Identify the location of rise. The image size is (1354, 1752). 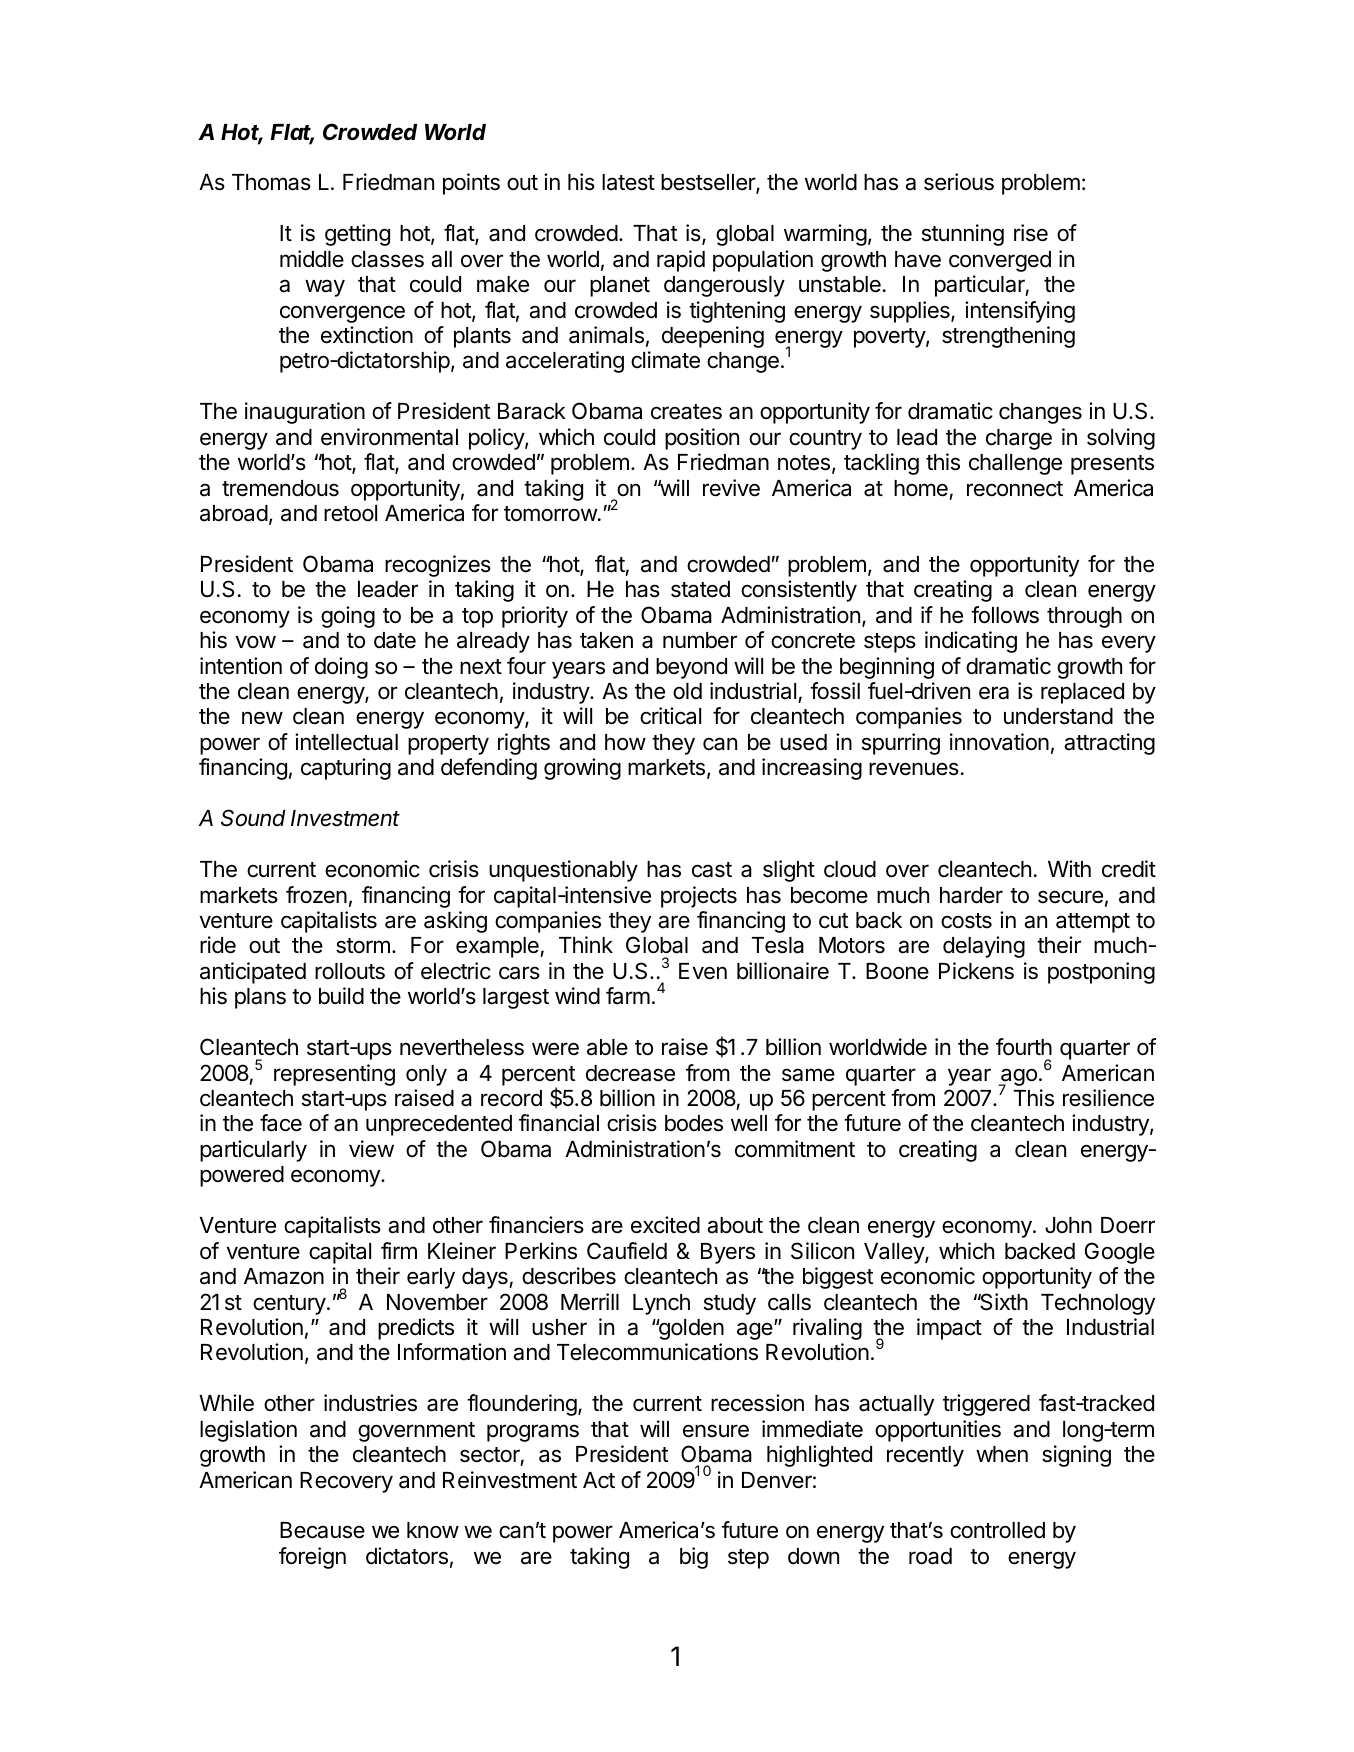
(1031, 233).
